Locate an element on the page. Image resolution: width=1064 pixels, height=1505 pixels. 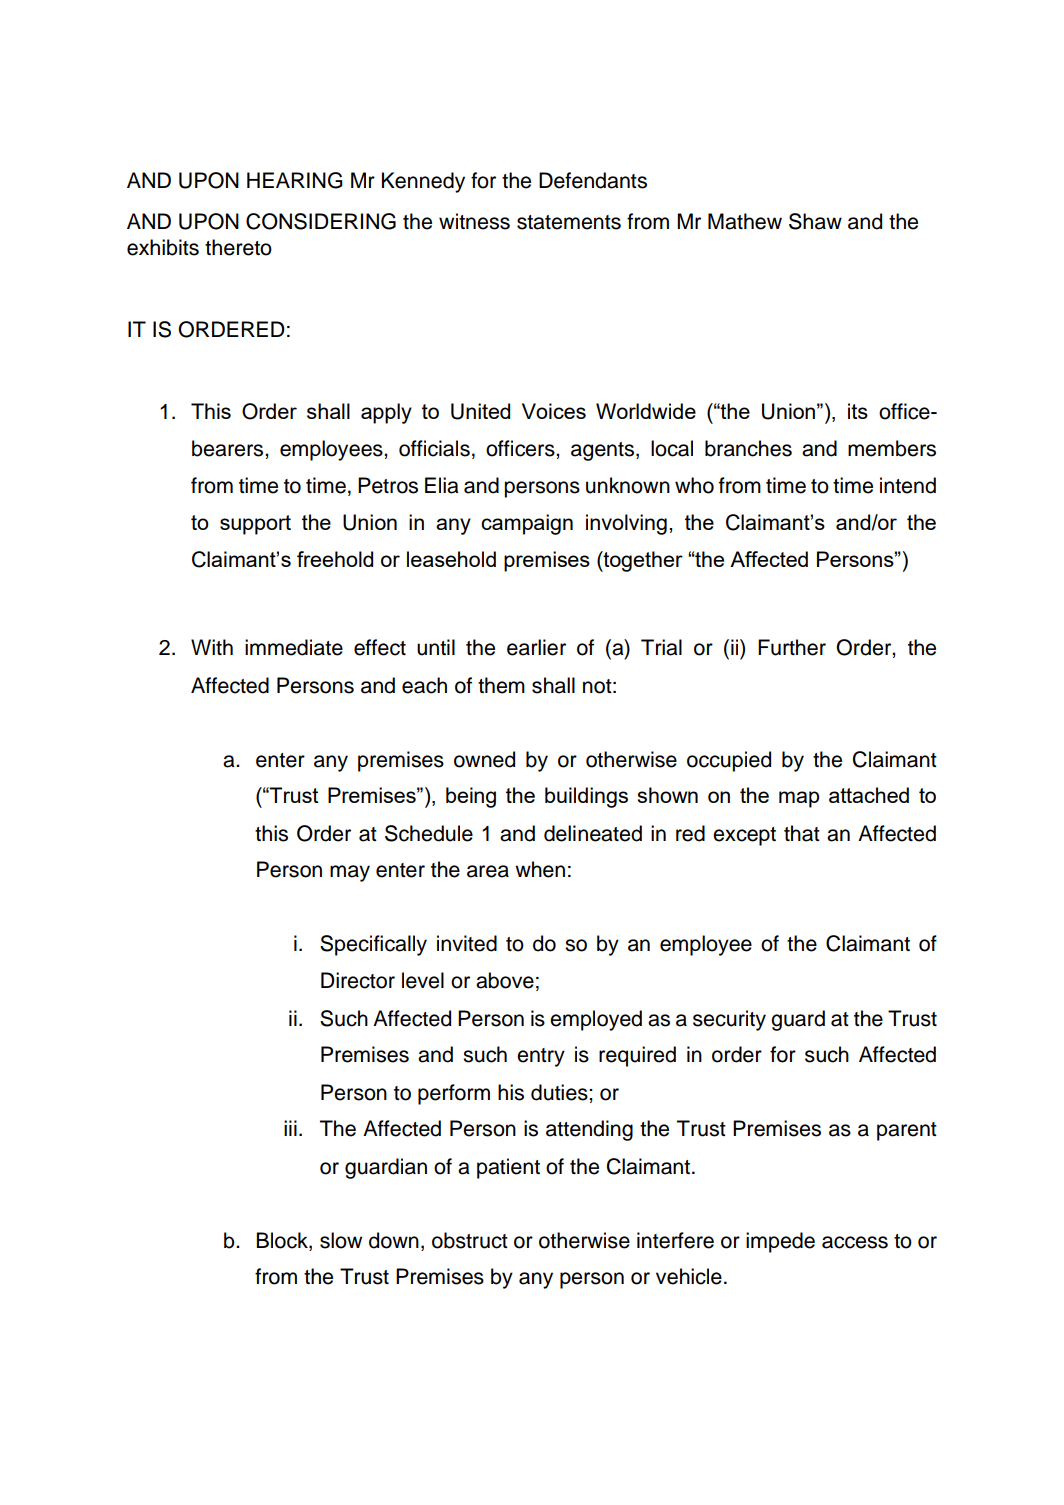
when is located at coordinates (540, 869).
